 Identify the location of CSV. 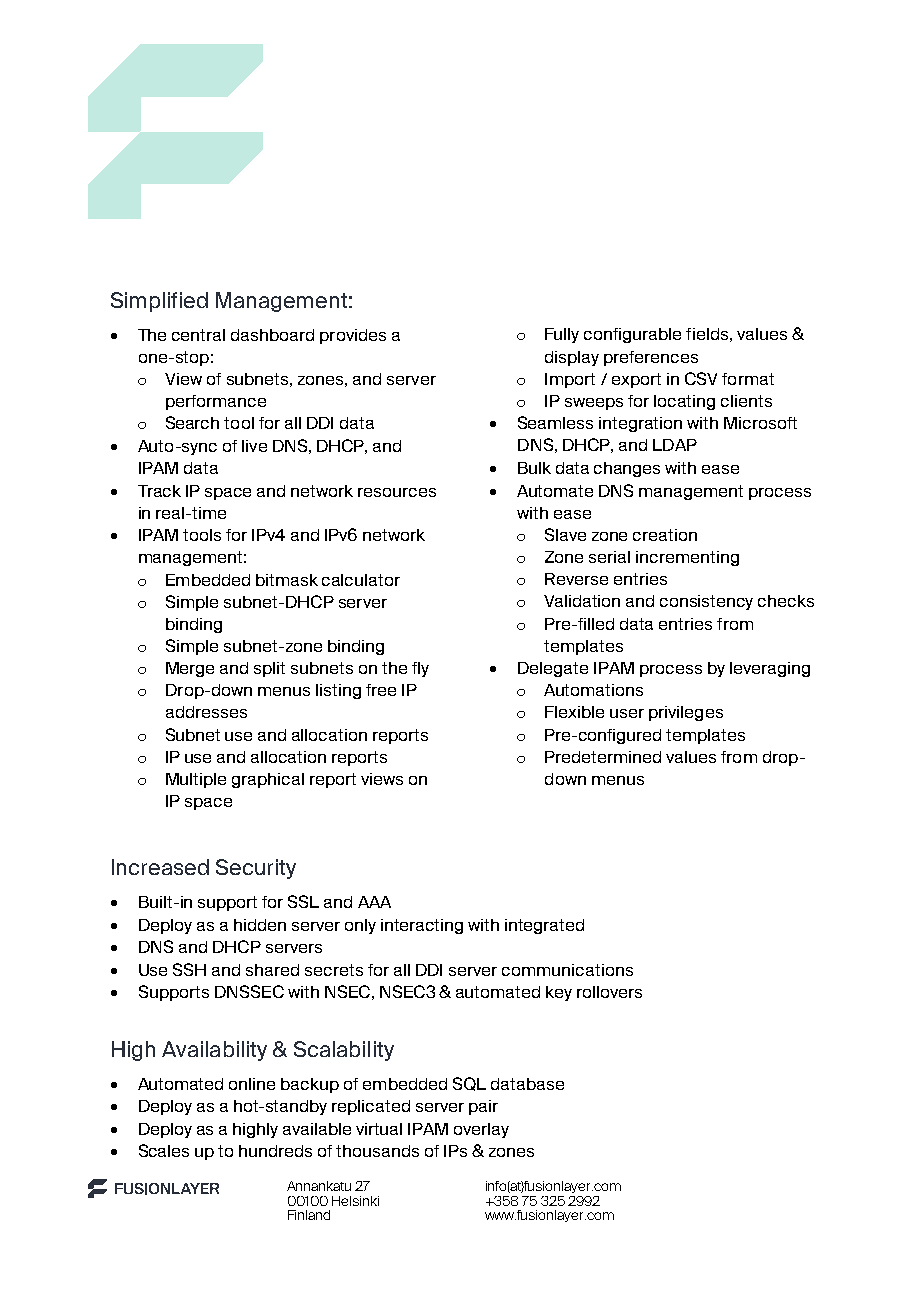
(701, 378).
